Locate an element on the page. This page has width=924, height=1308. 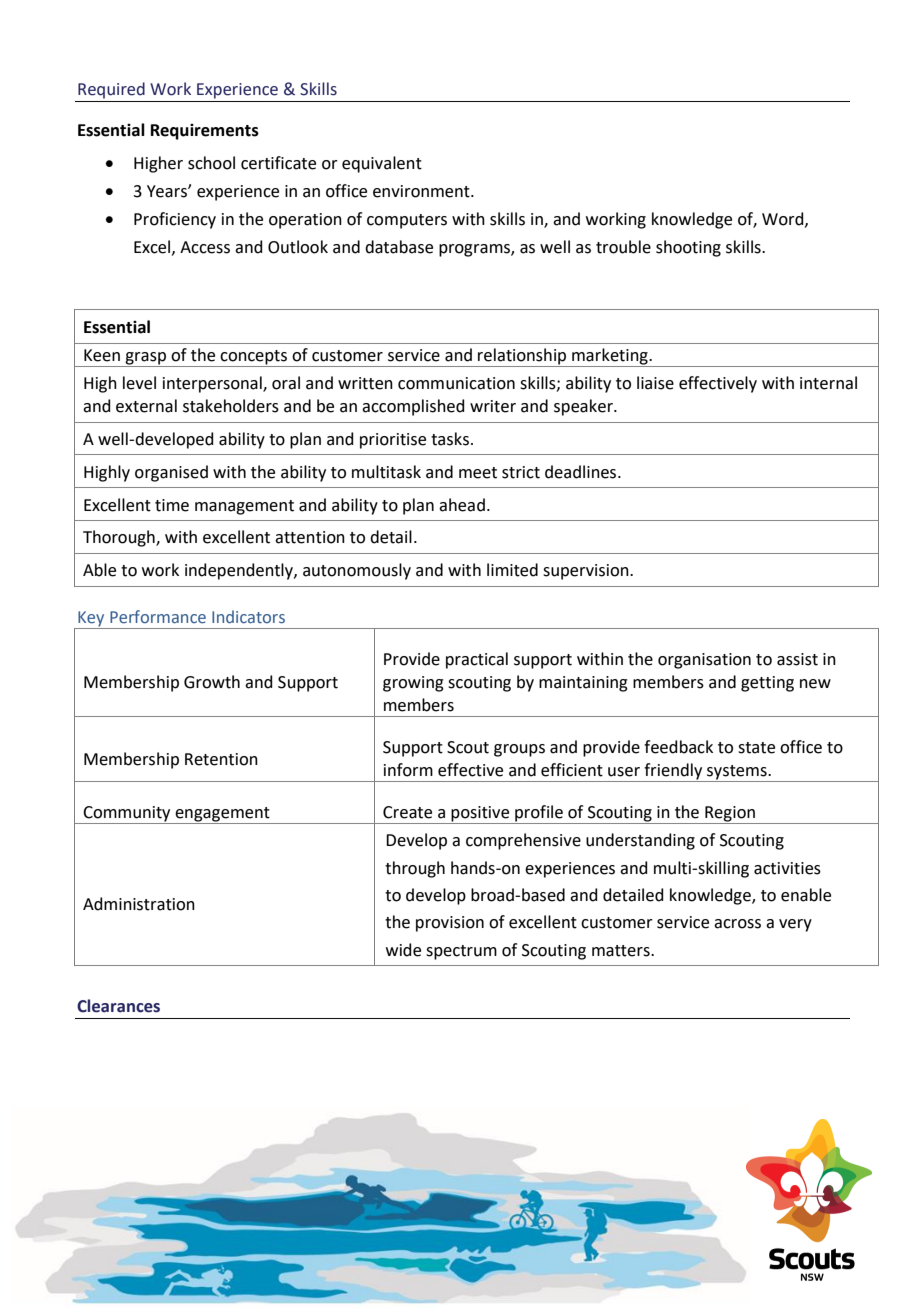
supervision is located at coordinates (587, 572).
